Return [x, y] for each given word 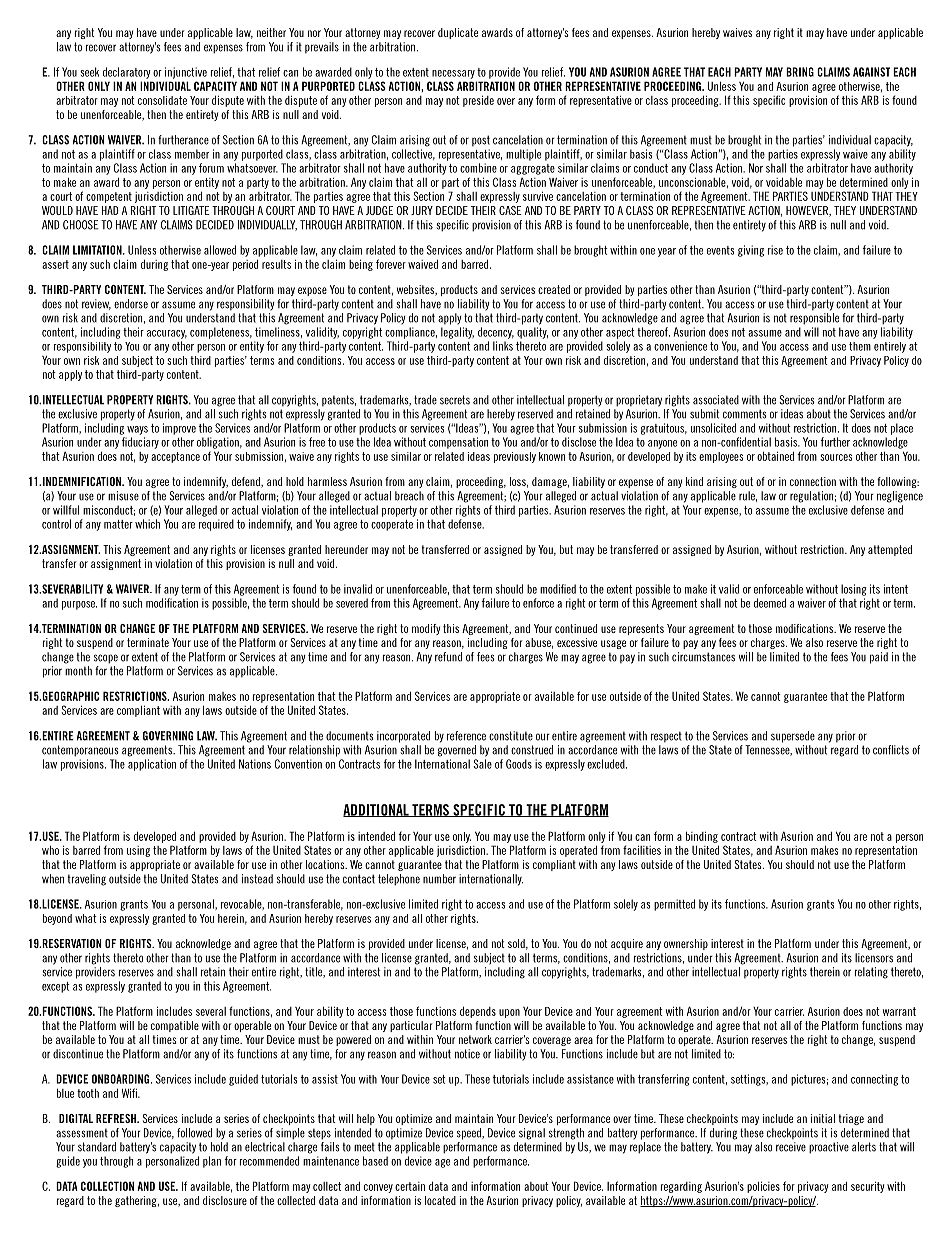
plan [212, 1162]
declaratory [127, 73]
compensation [458, 443]
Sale [482, 764]
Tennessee [768, 750]
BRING [800, 72]
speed [470, 1134]
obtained [775, 456]
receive [791, 1147]
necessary [453, 74]
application [152, 765]
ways [137, 430]
